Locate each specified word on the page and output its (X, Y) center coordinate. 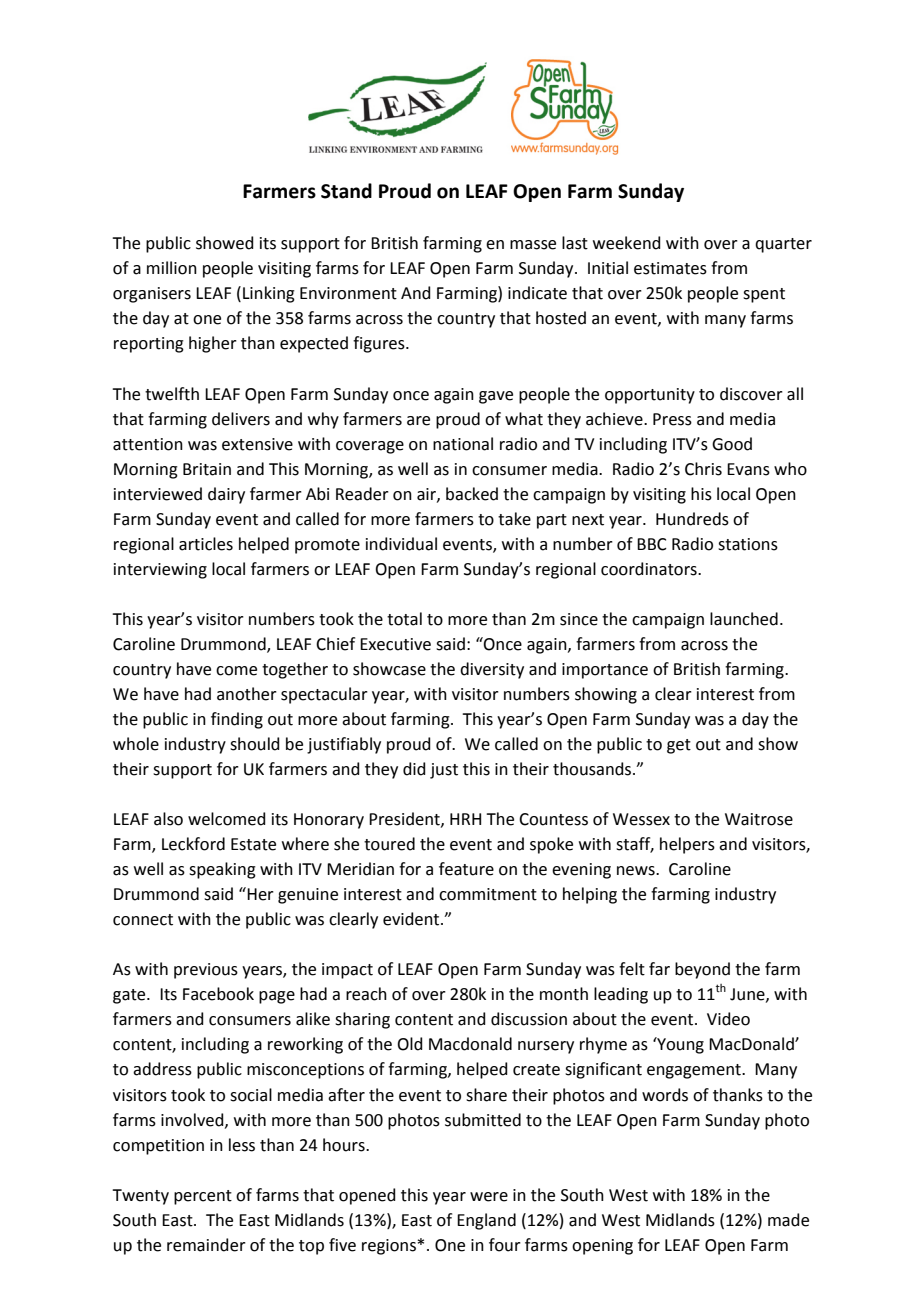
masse (533, 245)
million (172, 268)
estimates (670, 268)
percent (203, 1197)
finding (237, 720)
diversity (492, 670)
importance (605, 671)
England (486, 1221)
